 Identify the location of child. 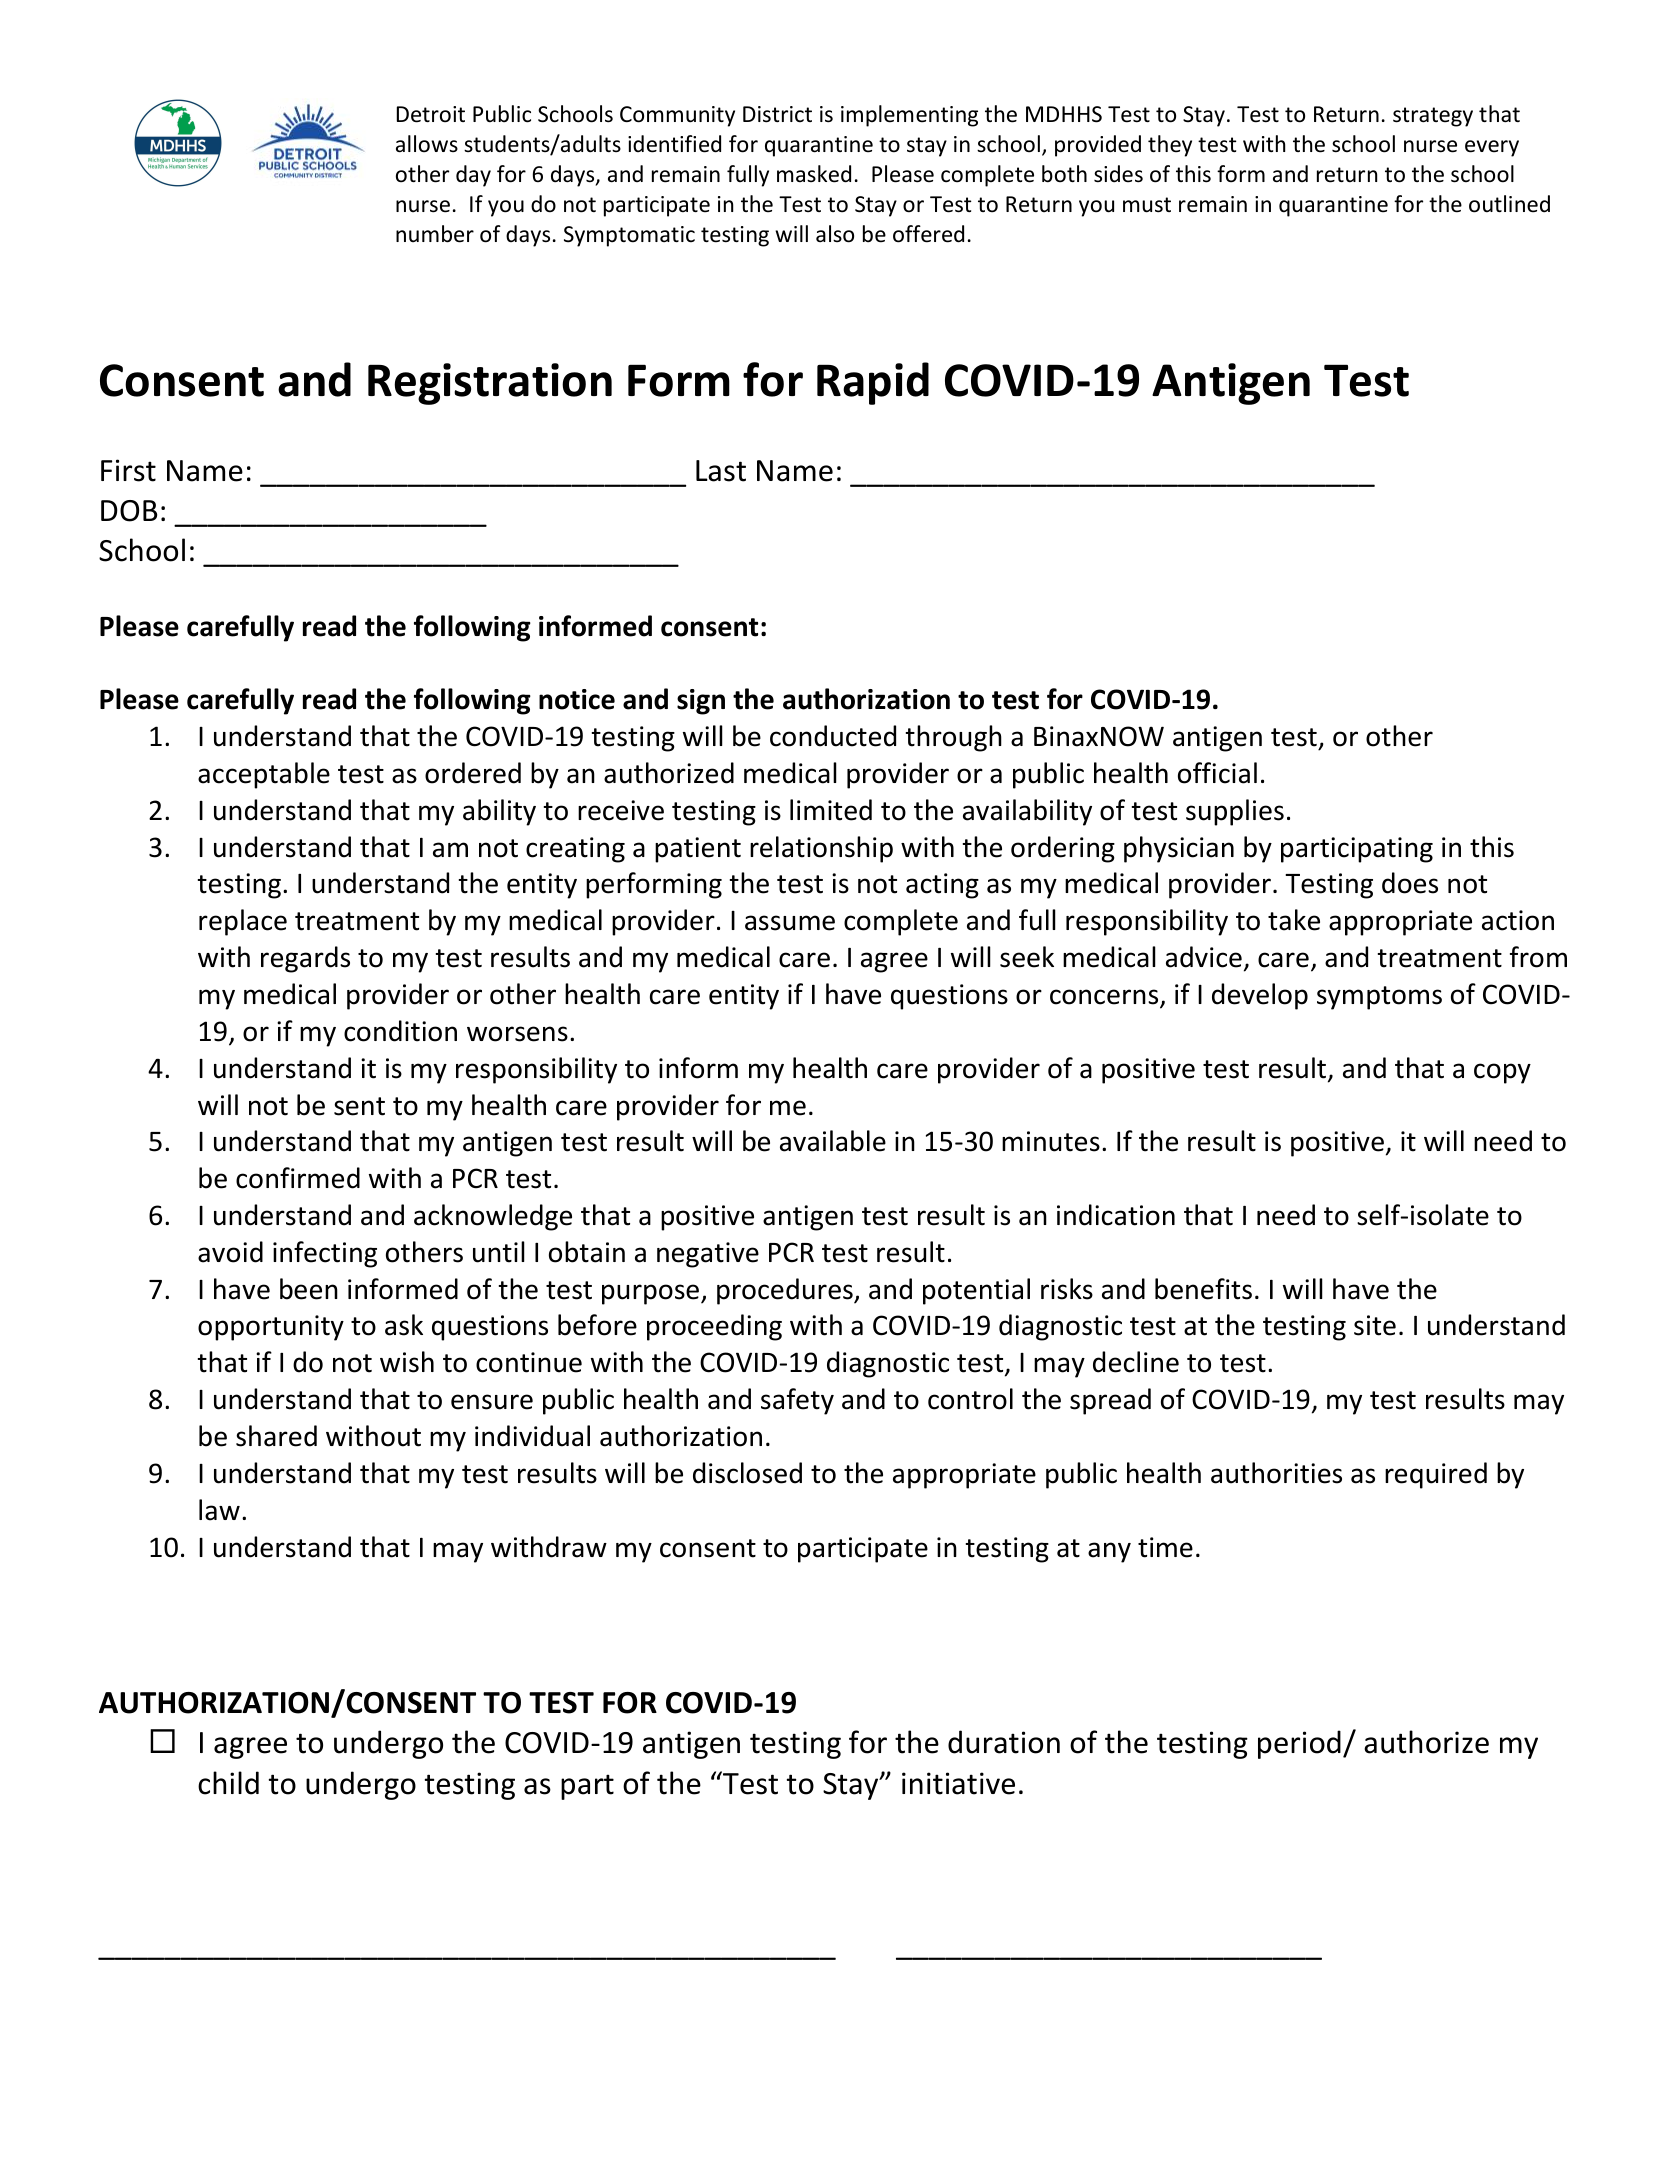
(228, 1783).
